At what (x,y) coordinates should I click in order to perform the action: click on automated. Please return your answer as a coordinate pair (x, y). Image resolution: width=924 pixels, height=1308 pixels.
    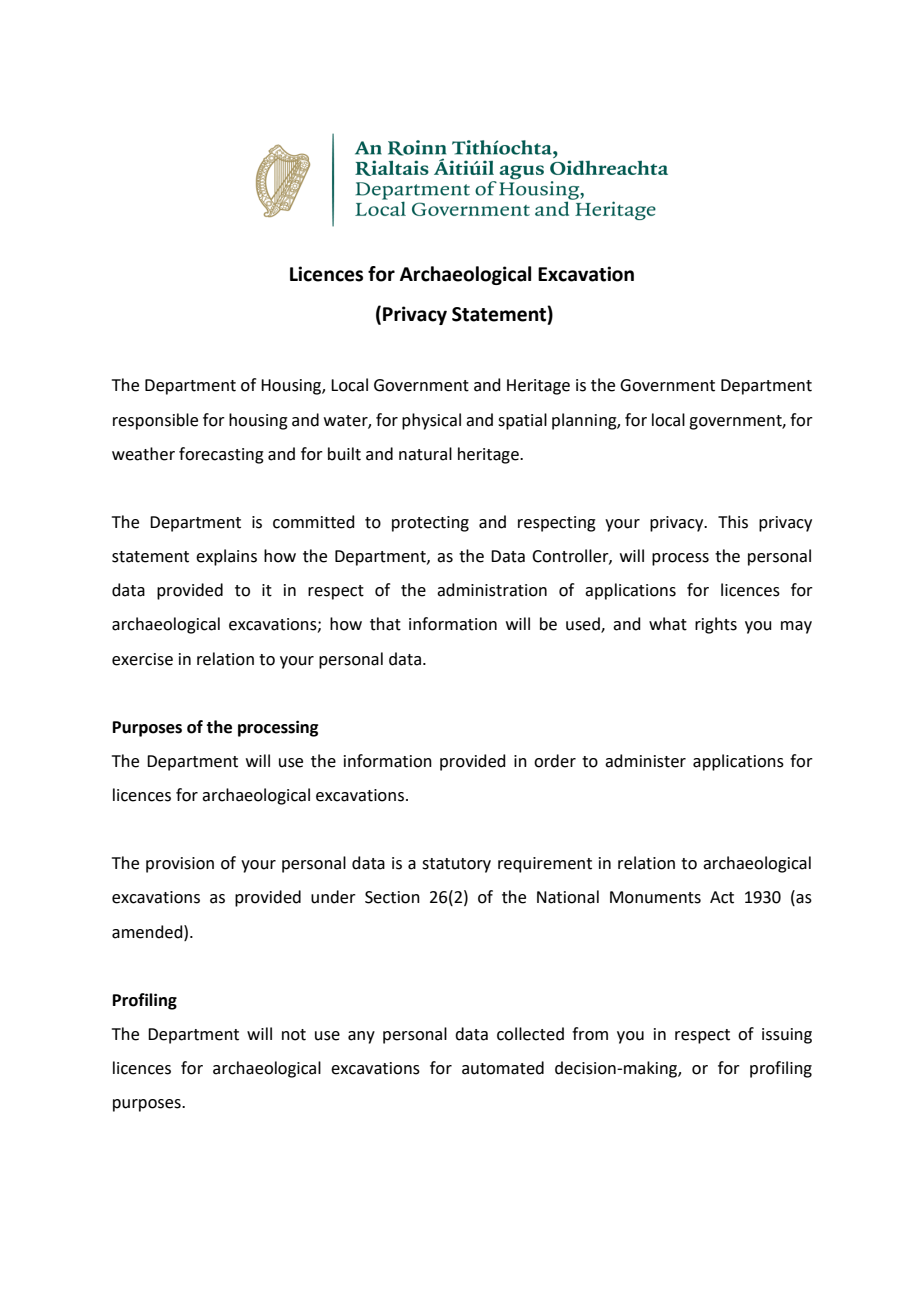
    Looking at the image, I should click on (503, 1068).
